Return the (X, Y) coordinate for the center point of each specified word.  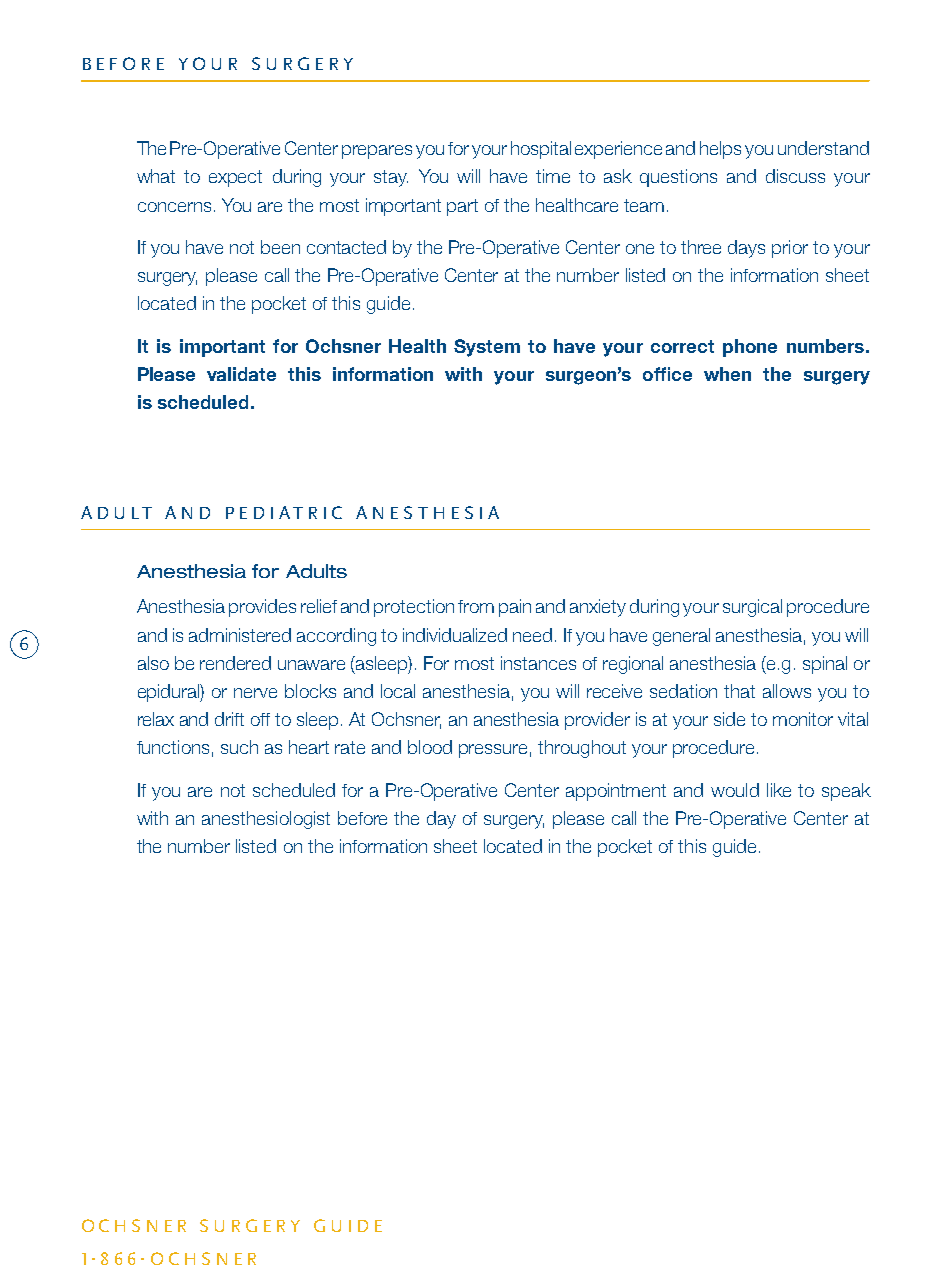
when (727, 374)
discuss (795, 176)
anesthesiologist (266, 820)
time (553, 176)
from (476, 606)
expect (235, 178)
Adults (316, 571)
